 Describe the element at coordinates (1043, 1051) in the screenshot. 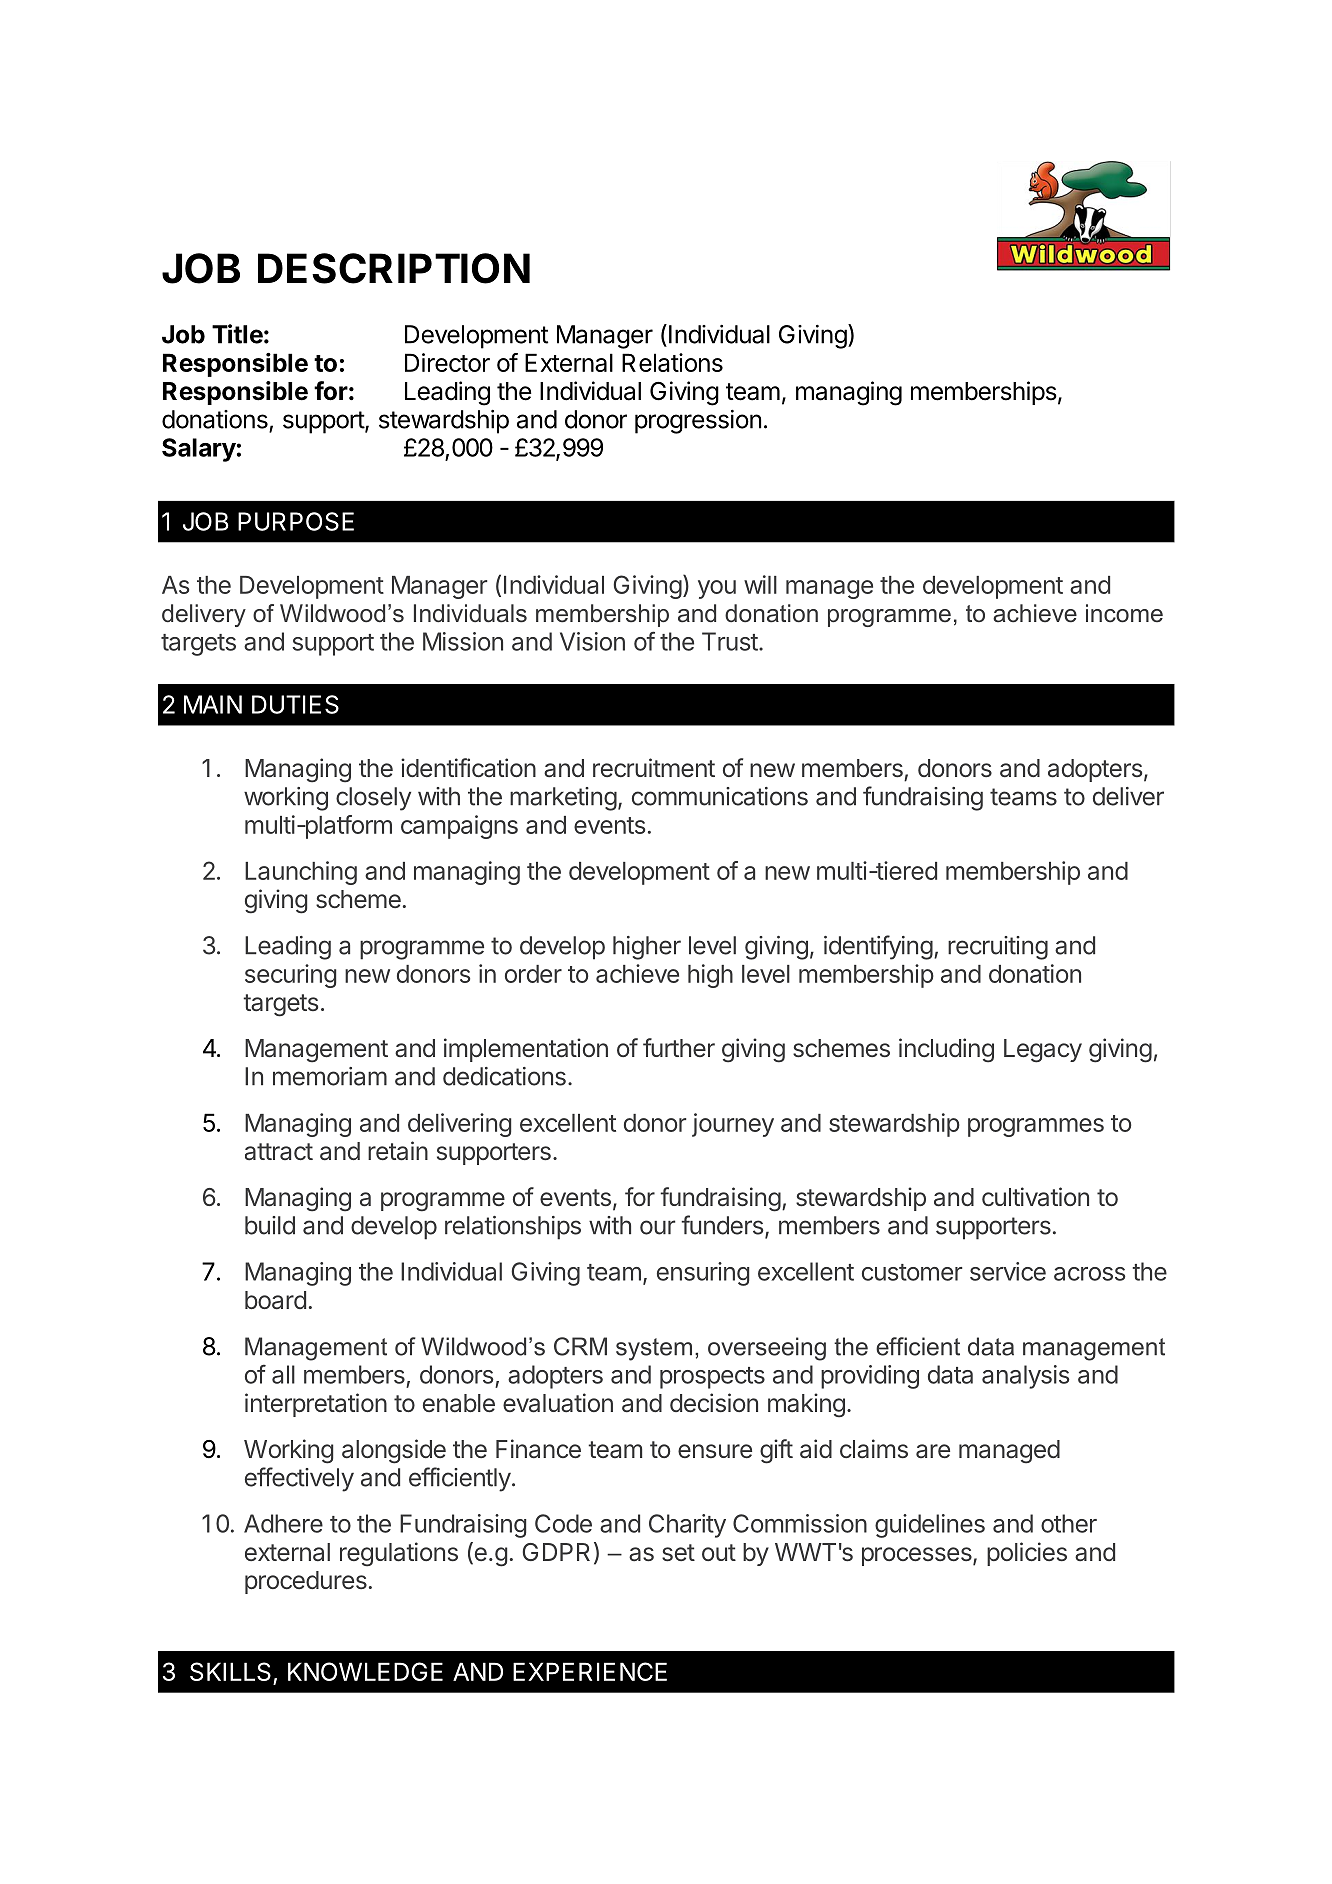

I see `Legacy` at that location.
